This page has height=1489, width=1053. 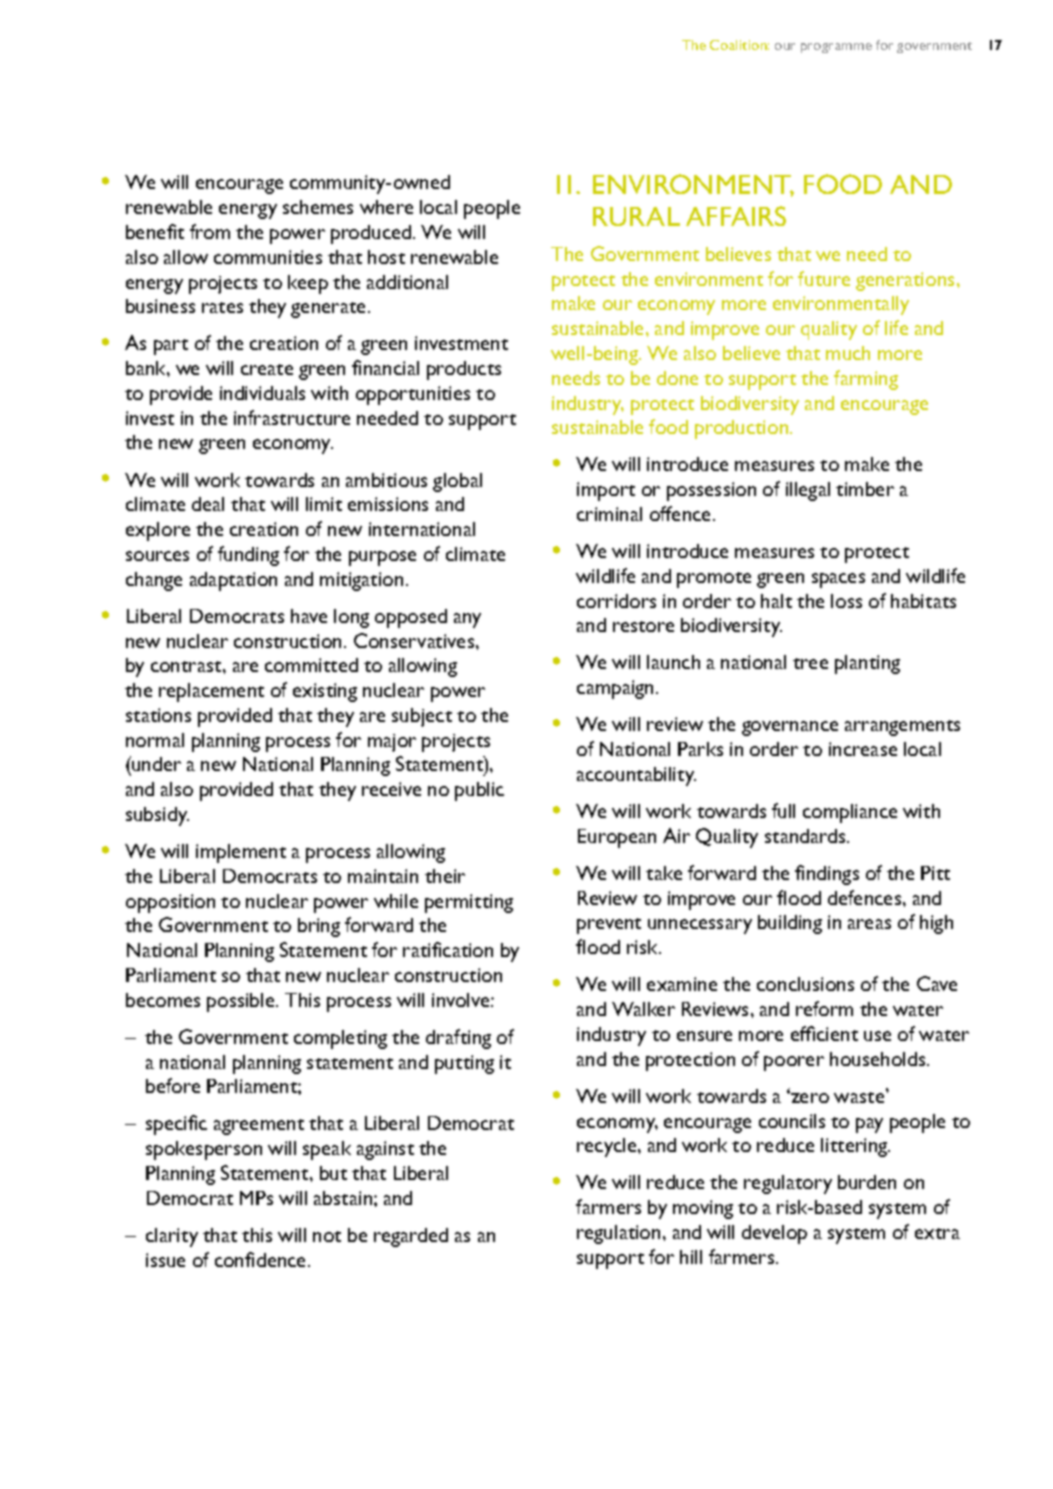 What do you see at coordinates (318, 207) in the page?
I see `schemes` at bounding box center [318, 207].
